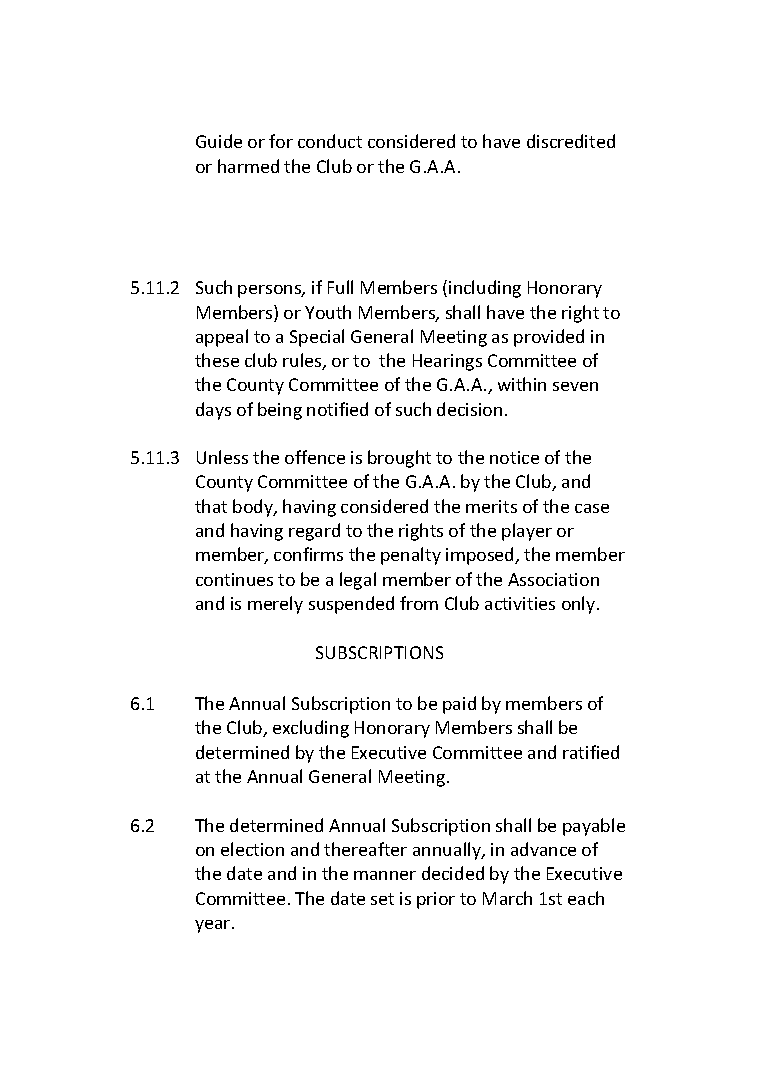  I want to click on notice, so click(514, 457).
